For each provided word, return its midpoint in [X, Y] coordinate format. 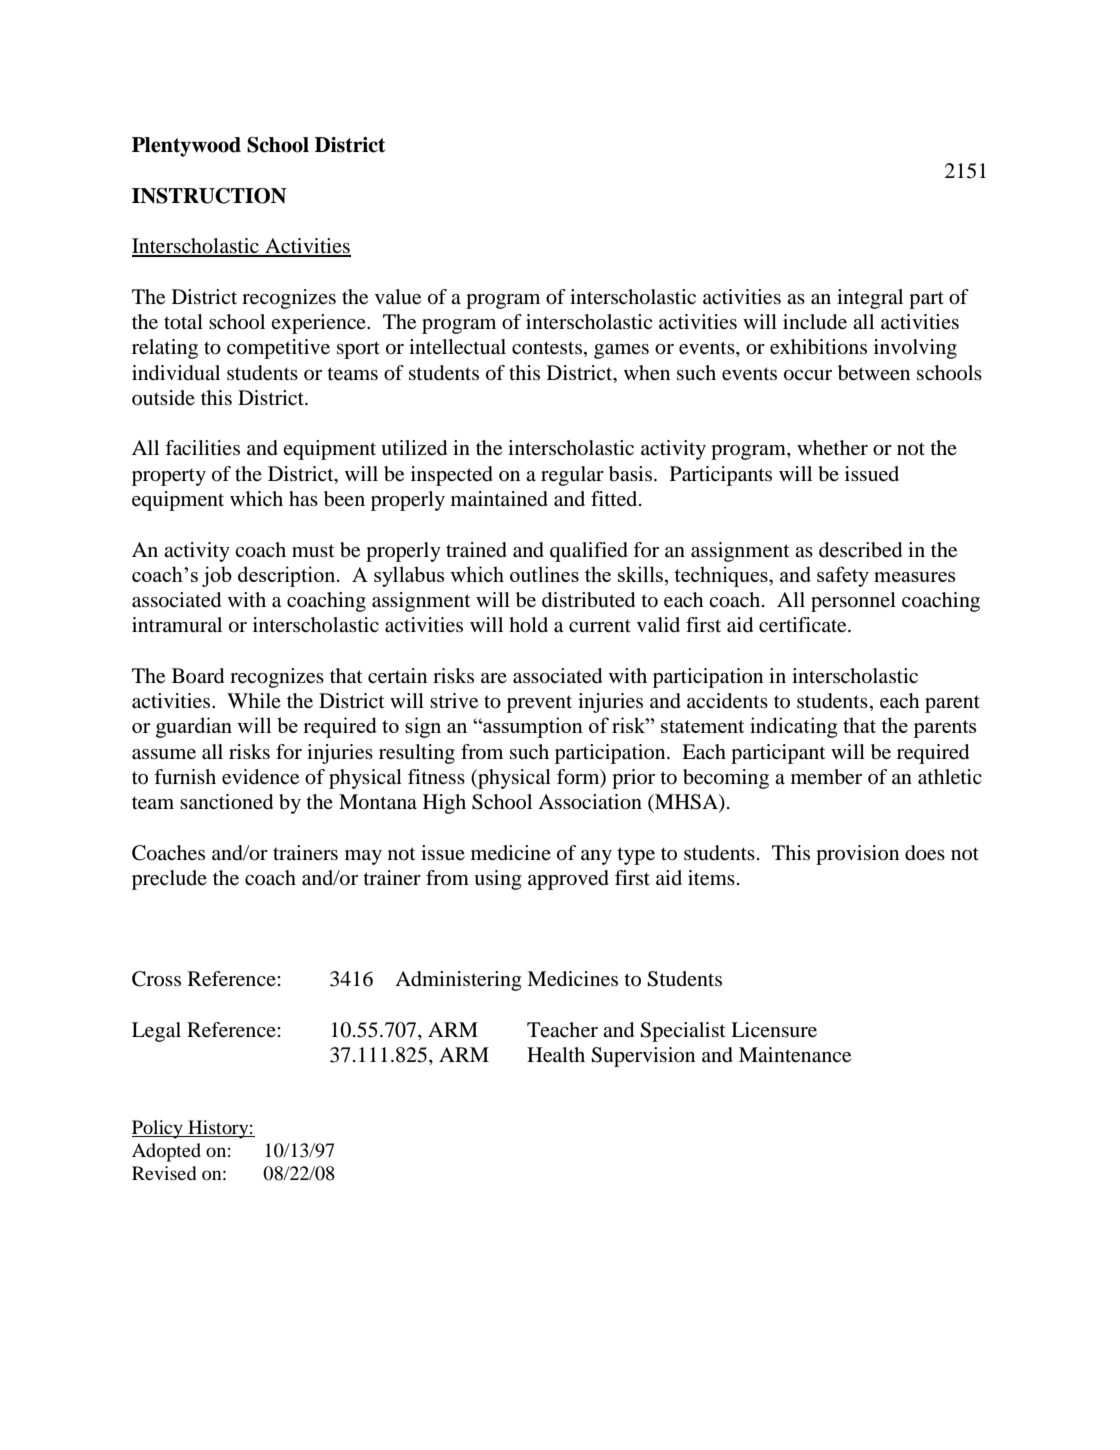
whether [832, 448]
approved [568, 880]
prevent [539, 704]
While [254, 700]
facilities [202, 448]
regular [572, 476]
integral [870, 299]
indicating [794, 727]
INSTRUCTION [209, 196]
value [398, 297]
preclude [169, 880]
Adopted [166, 1152]
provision [857, 855]
